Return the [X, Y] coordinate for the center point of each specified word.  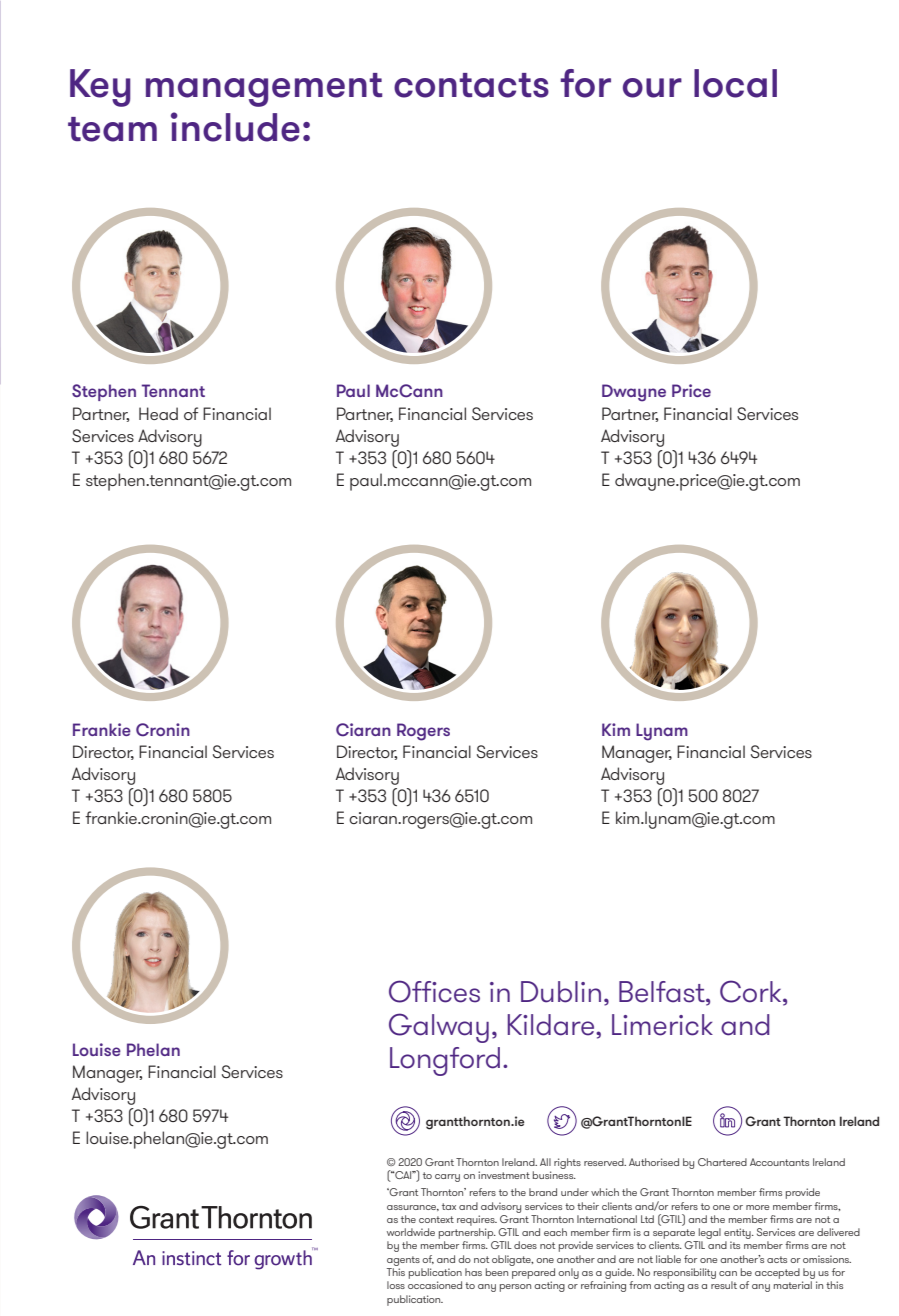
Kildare [552, 1025]
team [112, 129]
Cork [752, 992]
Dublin [561, 992]
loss [396, 1285]
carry [447, 1178]
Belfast [663, 993]
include [235, 127]
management [264, 90]
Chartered [722, 1162]
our [652, 88]
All [545, 1162]
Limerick [662, 1025]
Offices [434, 991]
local [735, 83]
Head [158, 413]
